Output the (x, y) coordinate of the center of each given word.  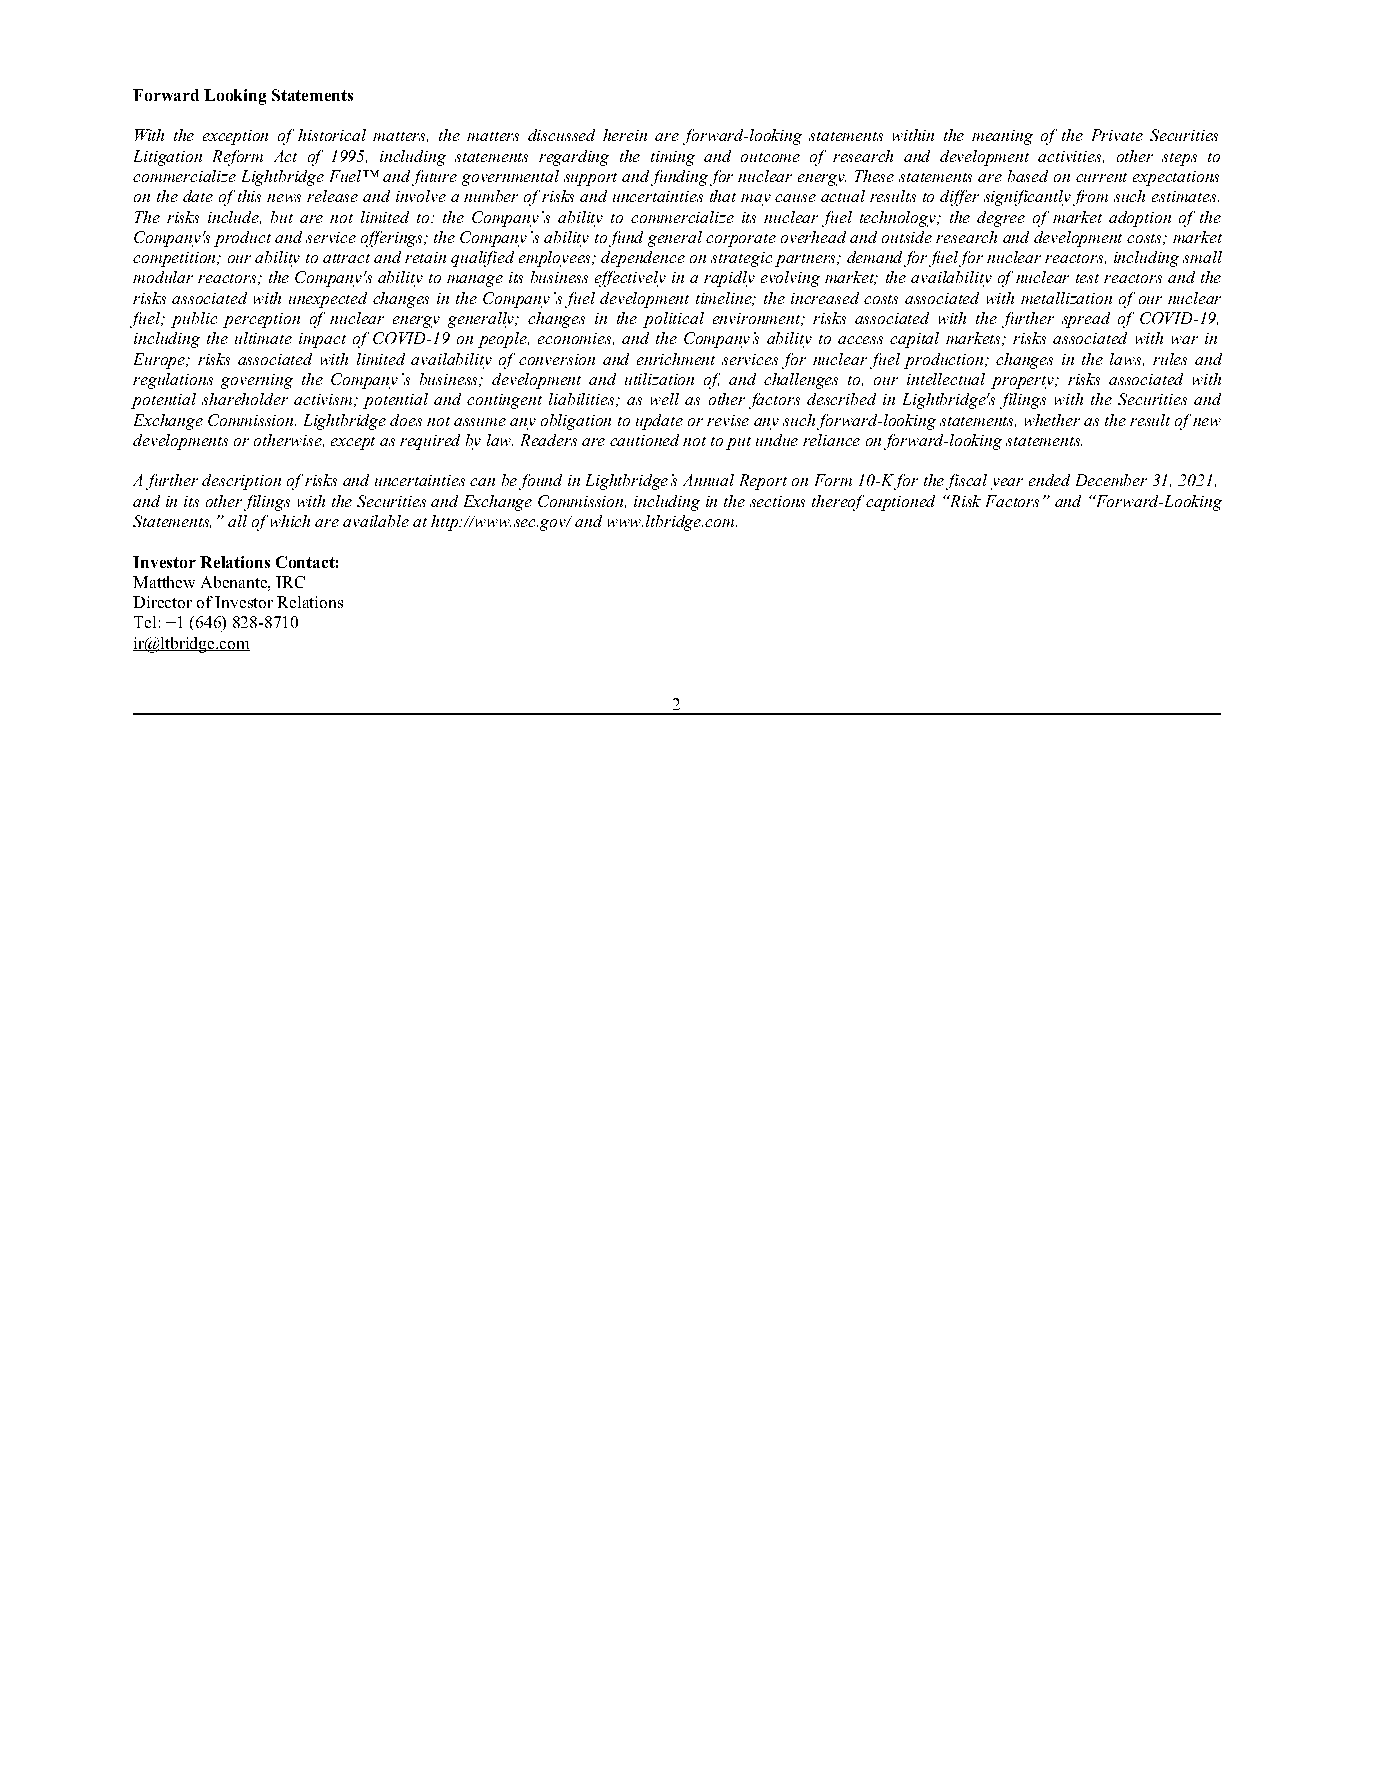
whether (1052, 420)
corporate (741, 240)
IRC (290, 582)
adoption (1140, 219)
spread (1086, 320)
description (241, 482)
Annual (708, 480)
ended (1049, 480)
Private (1117, 135)
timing (673, 158)
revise (728, 420)
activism (323, 399)
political (673, 320)
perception (261, 320)
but (282, 217)
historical (332, 135)
